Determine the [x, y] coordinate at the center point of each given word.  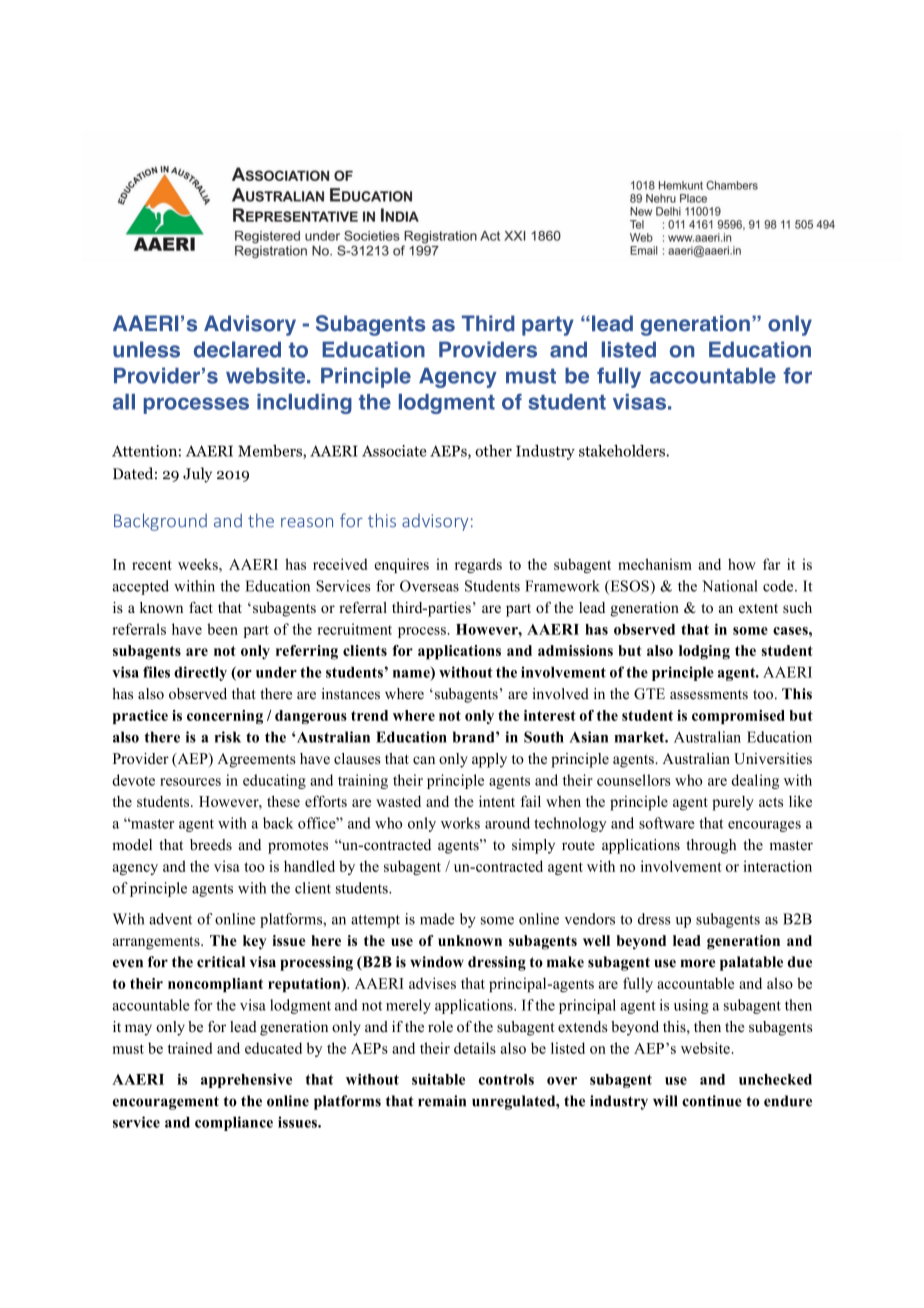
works [460, 823]
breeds [211, 845]
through [711, 846]
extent [758, 608]
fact [201, 607]
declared [237, 349]
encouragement [166, 1103]
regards [478, 565]
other [493, 451]
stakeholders [623, 451]
